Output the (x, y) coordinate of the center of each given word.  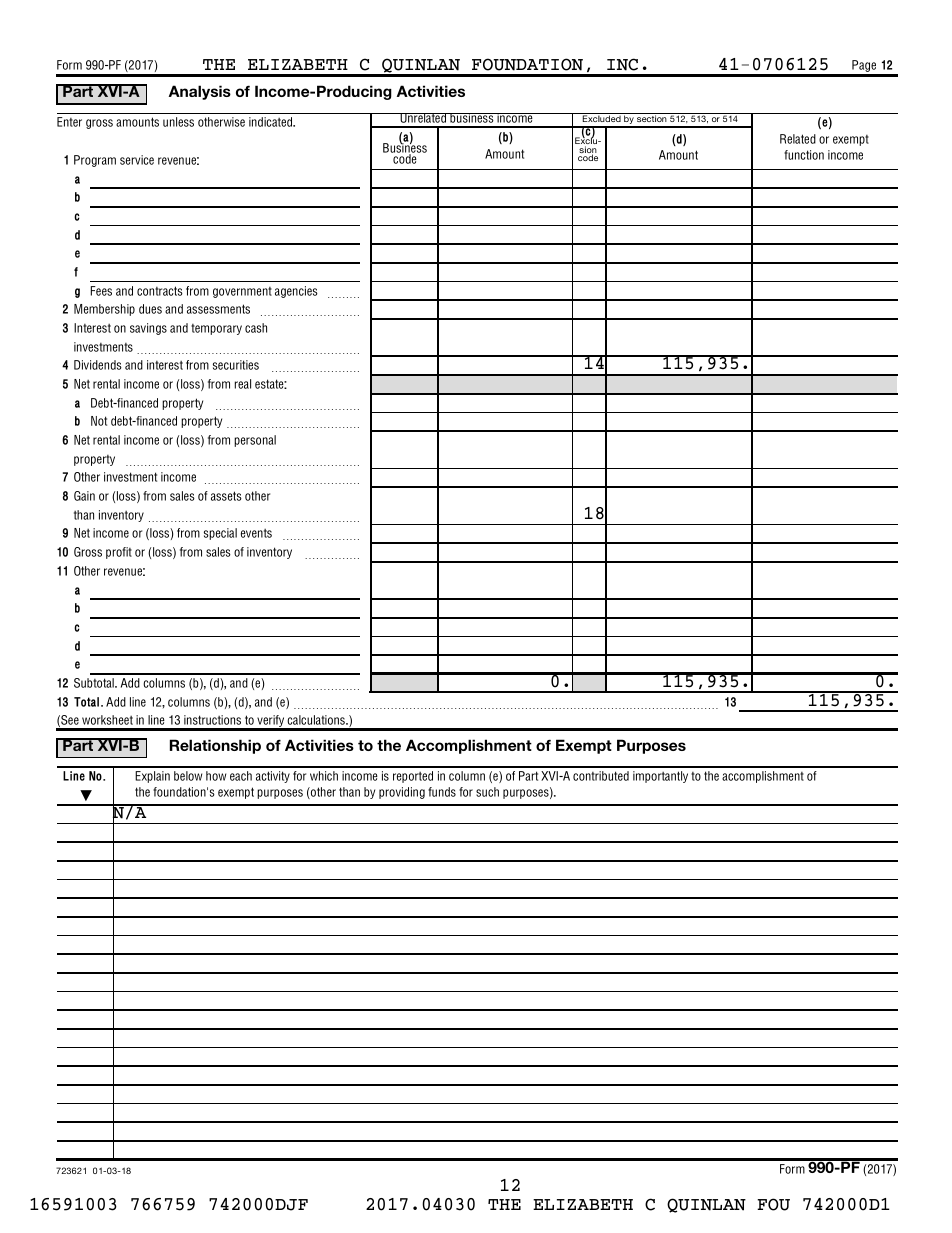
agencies (296, 292)
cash (256, 328)
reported (413, 777)
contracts (160, 291)
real (243, 384)
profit (119, 553)
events (256, 533)
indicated (272, 122)
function (804, 155)
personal (255, 441)
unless (178, 122)
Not (99, 421)
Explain (152, 777)
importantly (660, 777)
